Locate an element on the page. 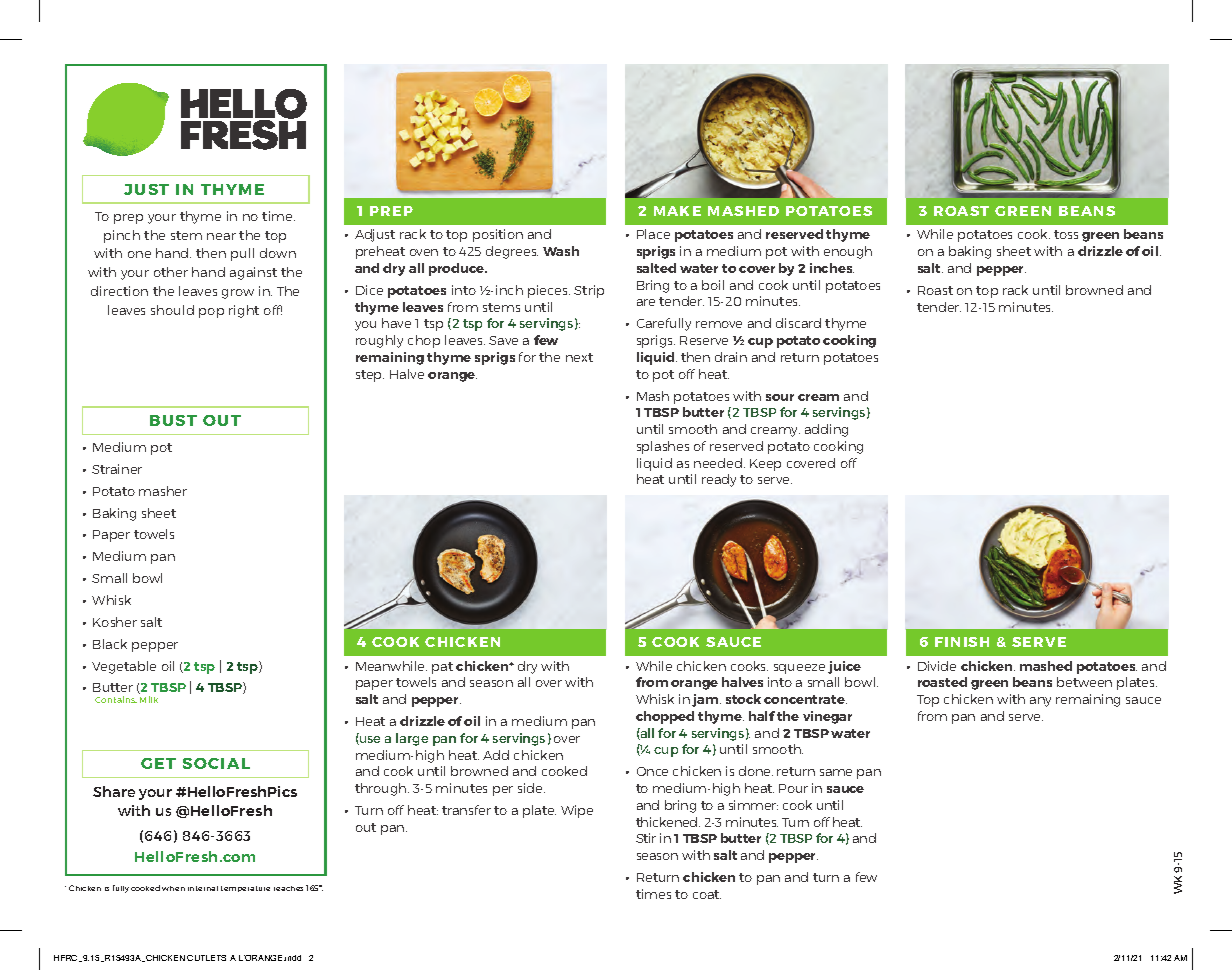  Place is located at coordinates (653, 234).
